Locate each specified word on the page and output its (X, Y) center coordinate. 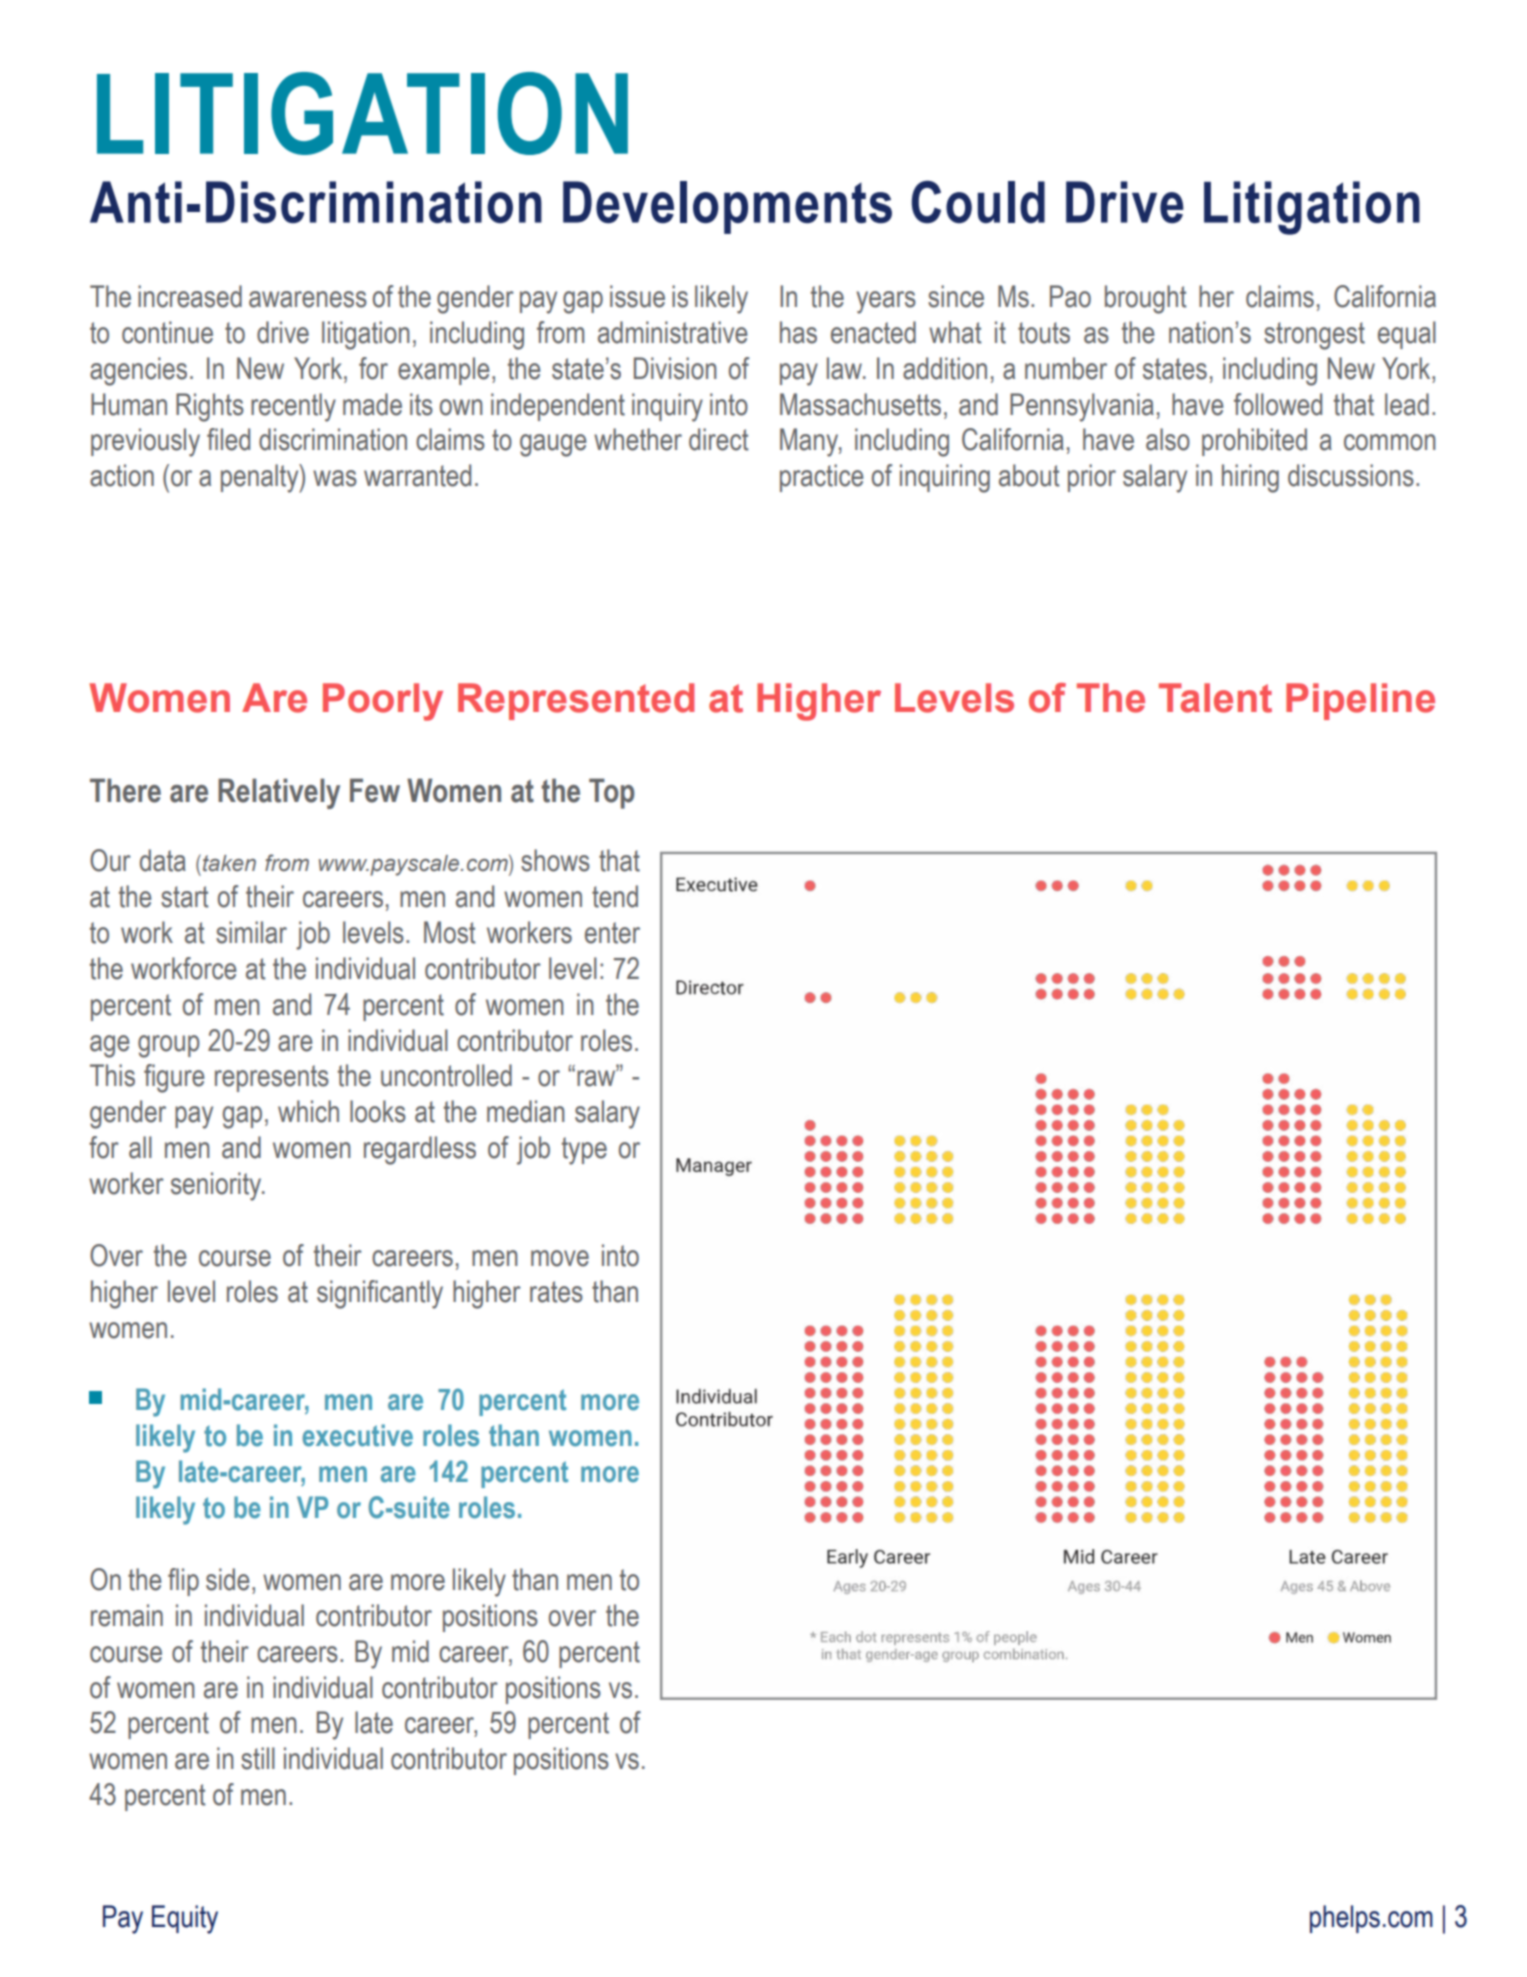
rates (556, 1292)
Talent (1215, 698)
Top (612, 793)
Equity (185, 1919)
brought (1145, 299)
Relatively (279, 793)
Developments (727, 207)
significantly (380, 1294)
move (560, 1258)
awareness (308, 299)
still (258, 1758)
